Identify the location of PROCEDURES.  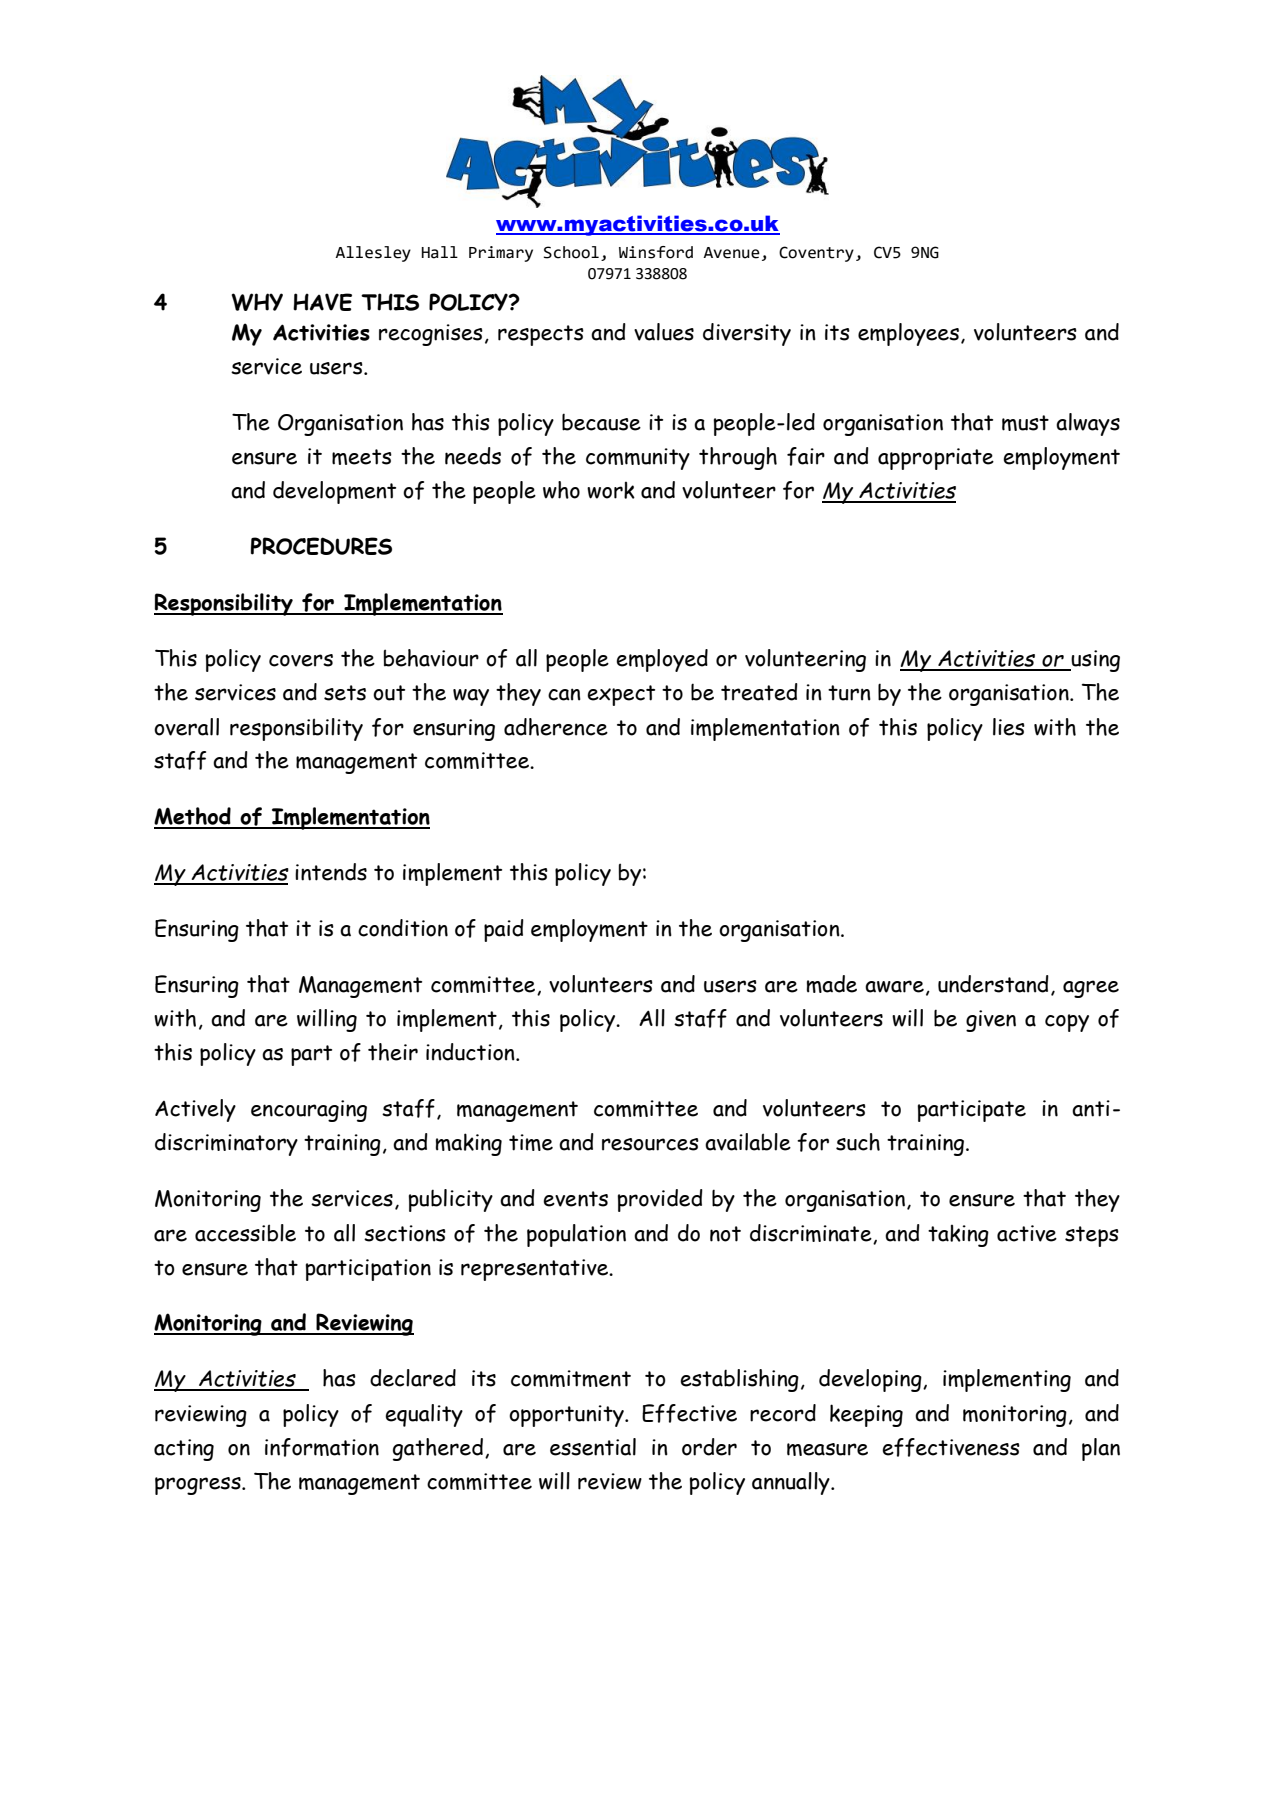
(321, 546).
